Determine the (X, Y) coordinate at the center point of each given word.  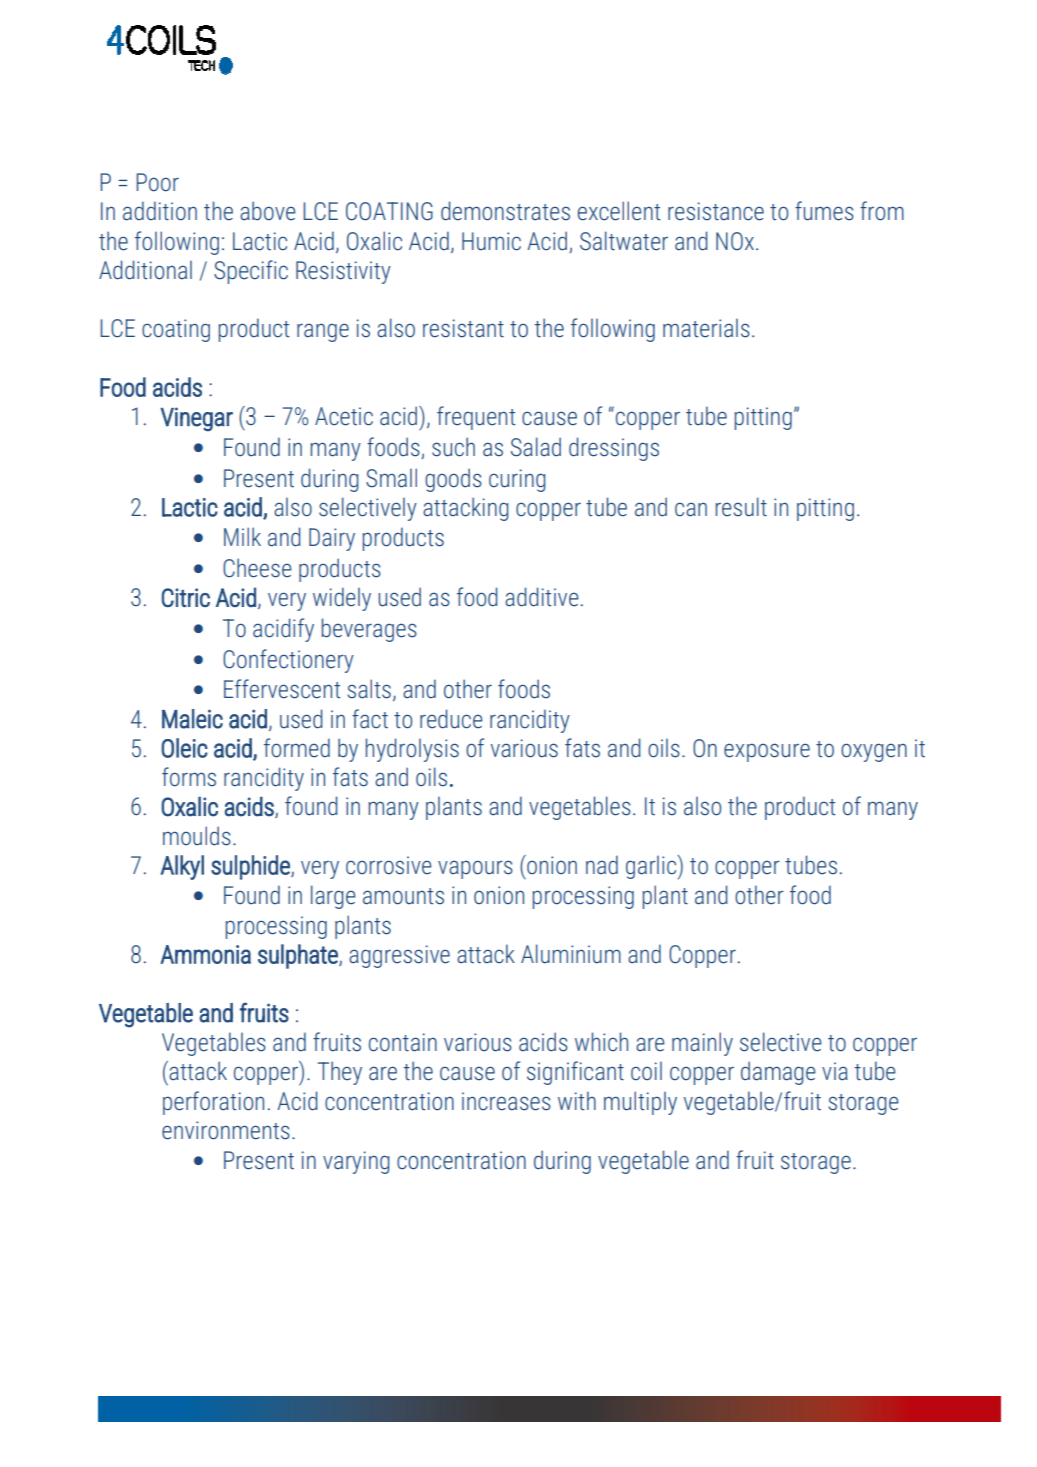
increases (506, 1101)
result (741, 507)
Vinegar (196, 419)
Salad (536, 447)
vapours (475, 869)
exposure (767, 752)
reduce (451, 719)
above (268, 211)
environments (226, 1130)
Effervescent (282, 689)
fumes (824, 211)
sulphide (251, 867)
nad (602, 865)
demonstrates (505, 211)
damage (778, 1073)
